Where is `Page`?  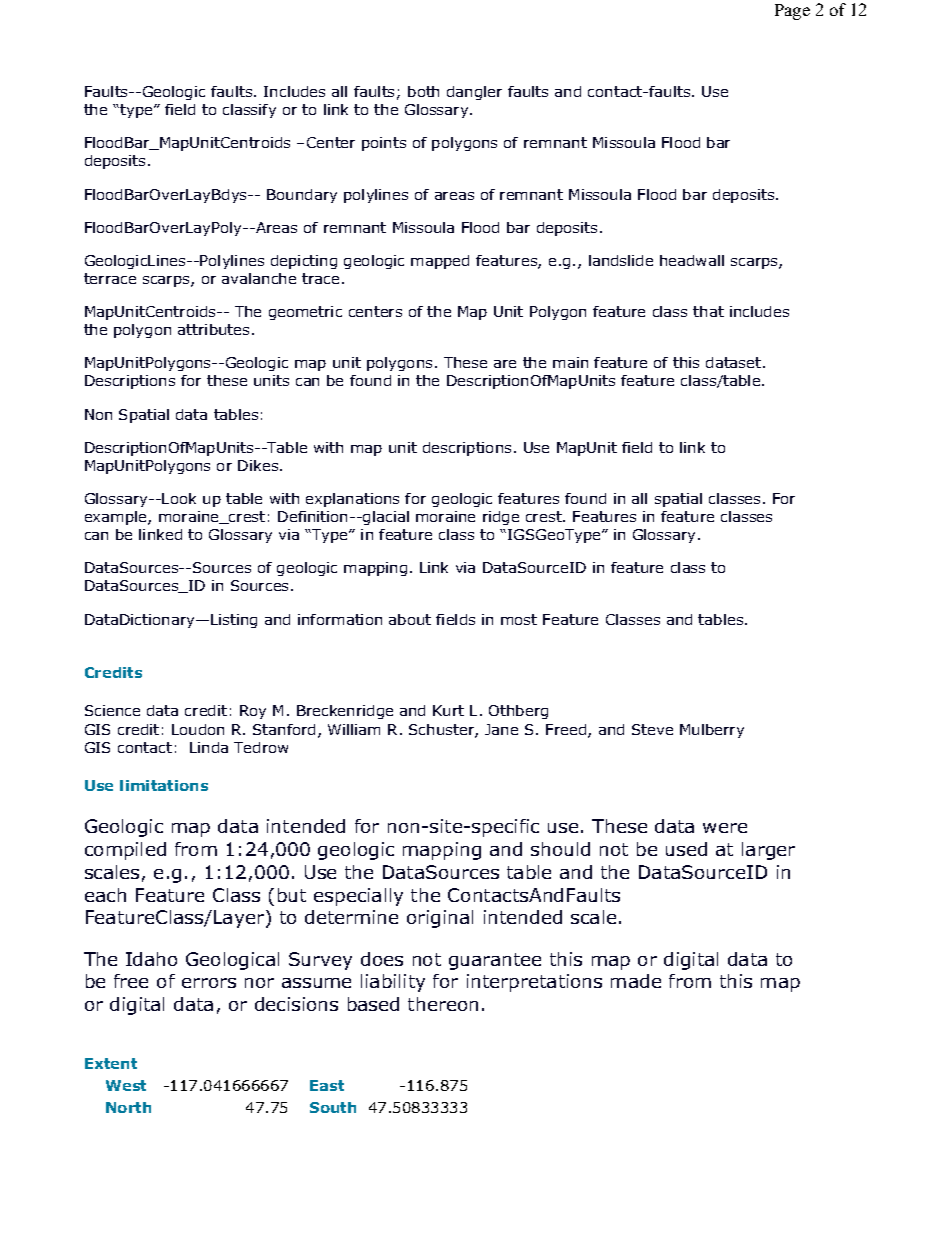 Page is located at coordinates (792, 12).
